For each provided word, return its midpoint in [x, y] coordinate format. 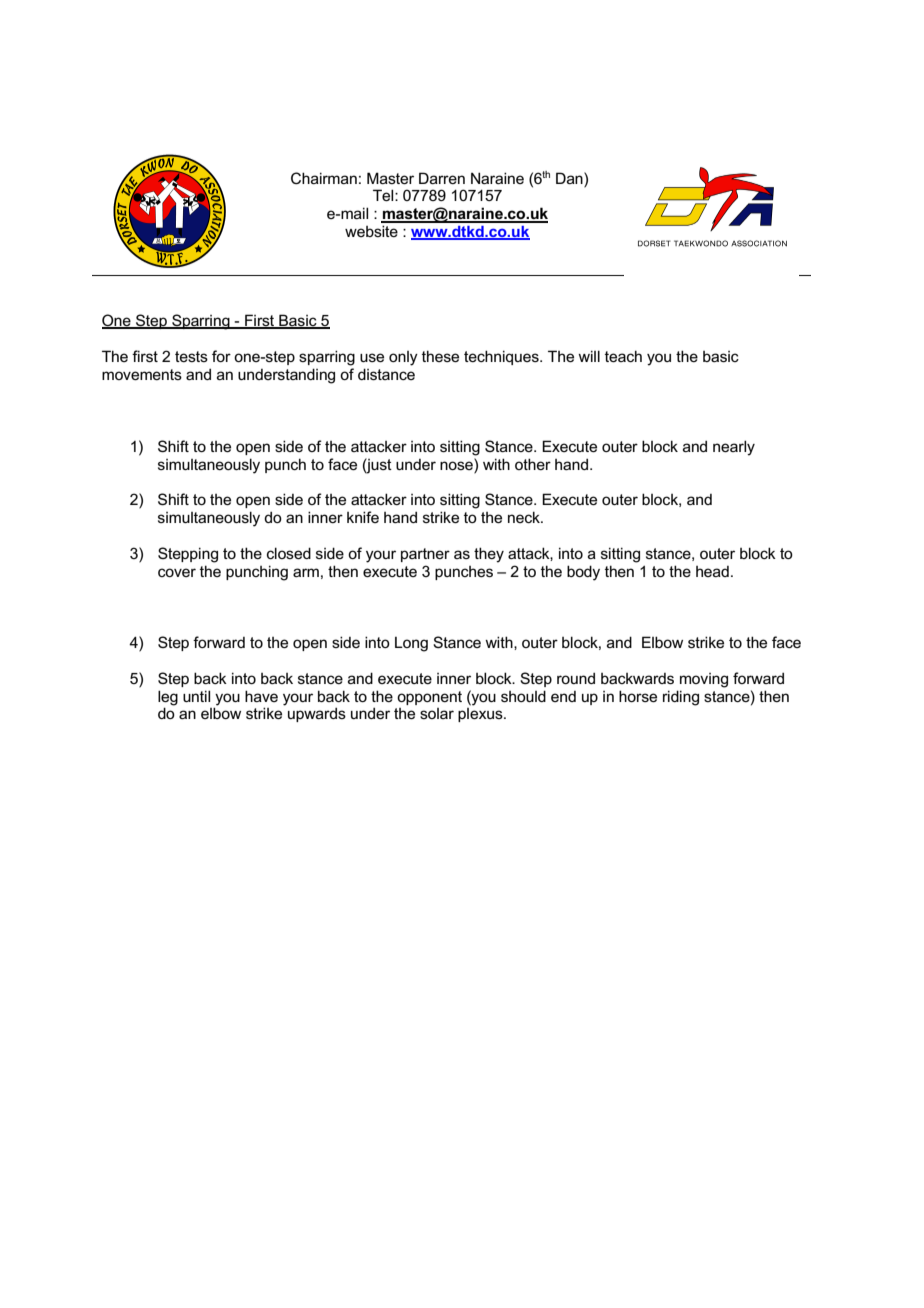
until [196, 696]
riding [681, 698]
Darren [442, 178]
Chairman [324, 178]
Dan [570, 178]
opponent [429, 698]
